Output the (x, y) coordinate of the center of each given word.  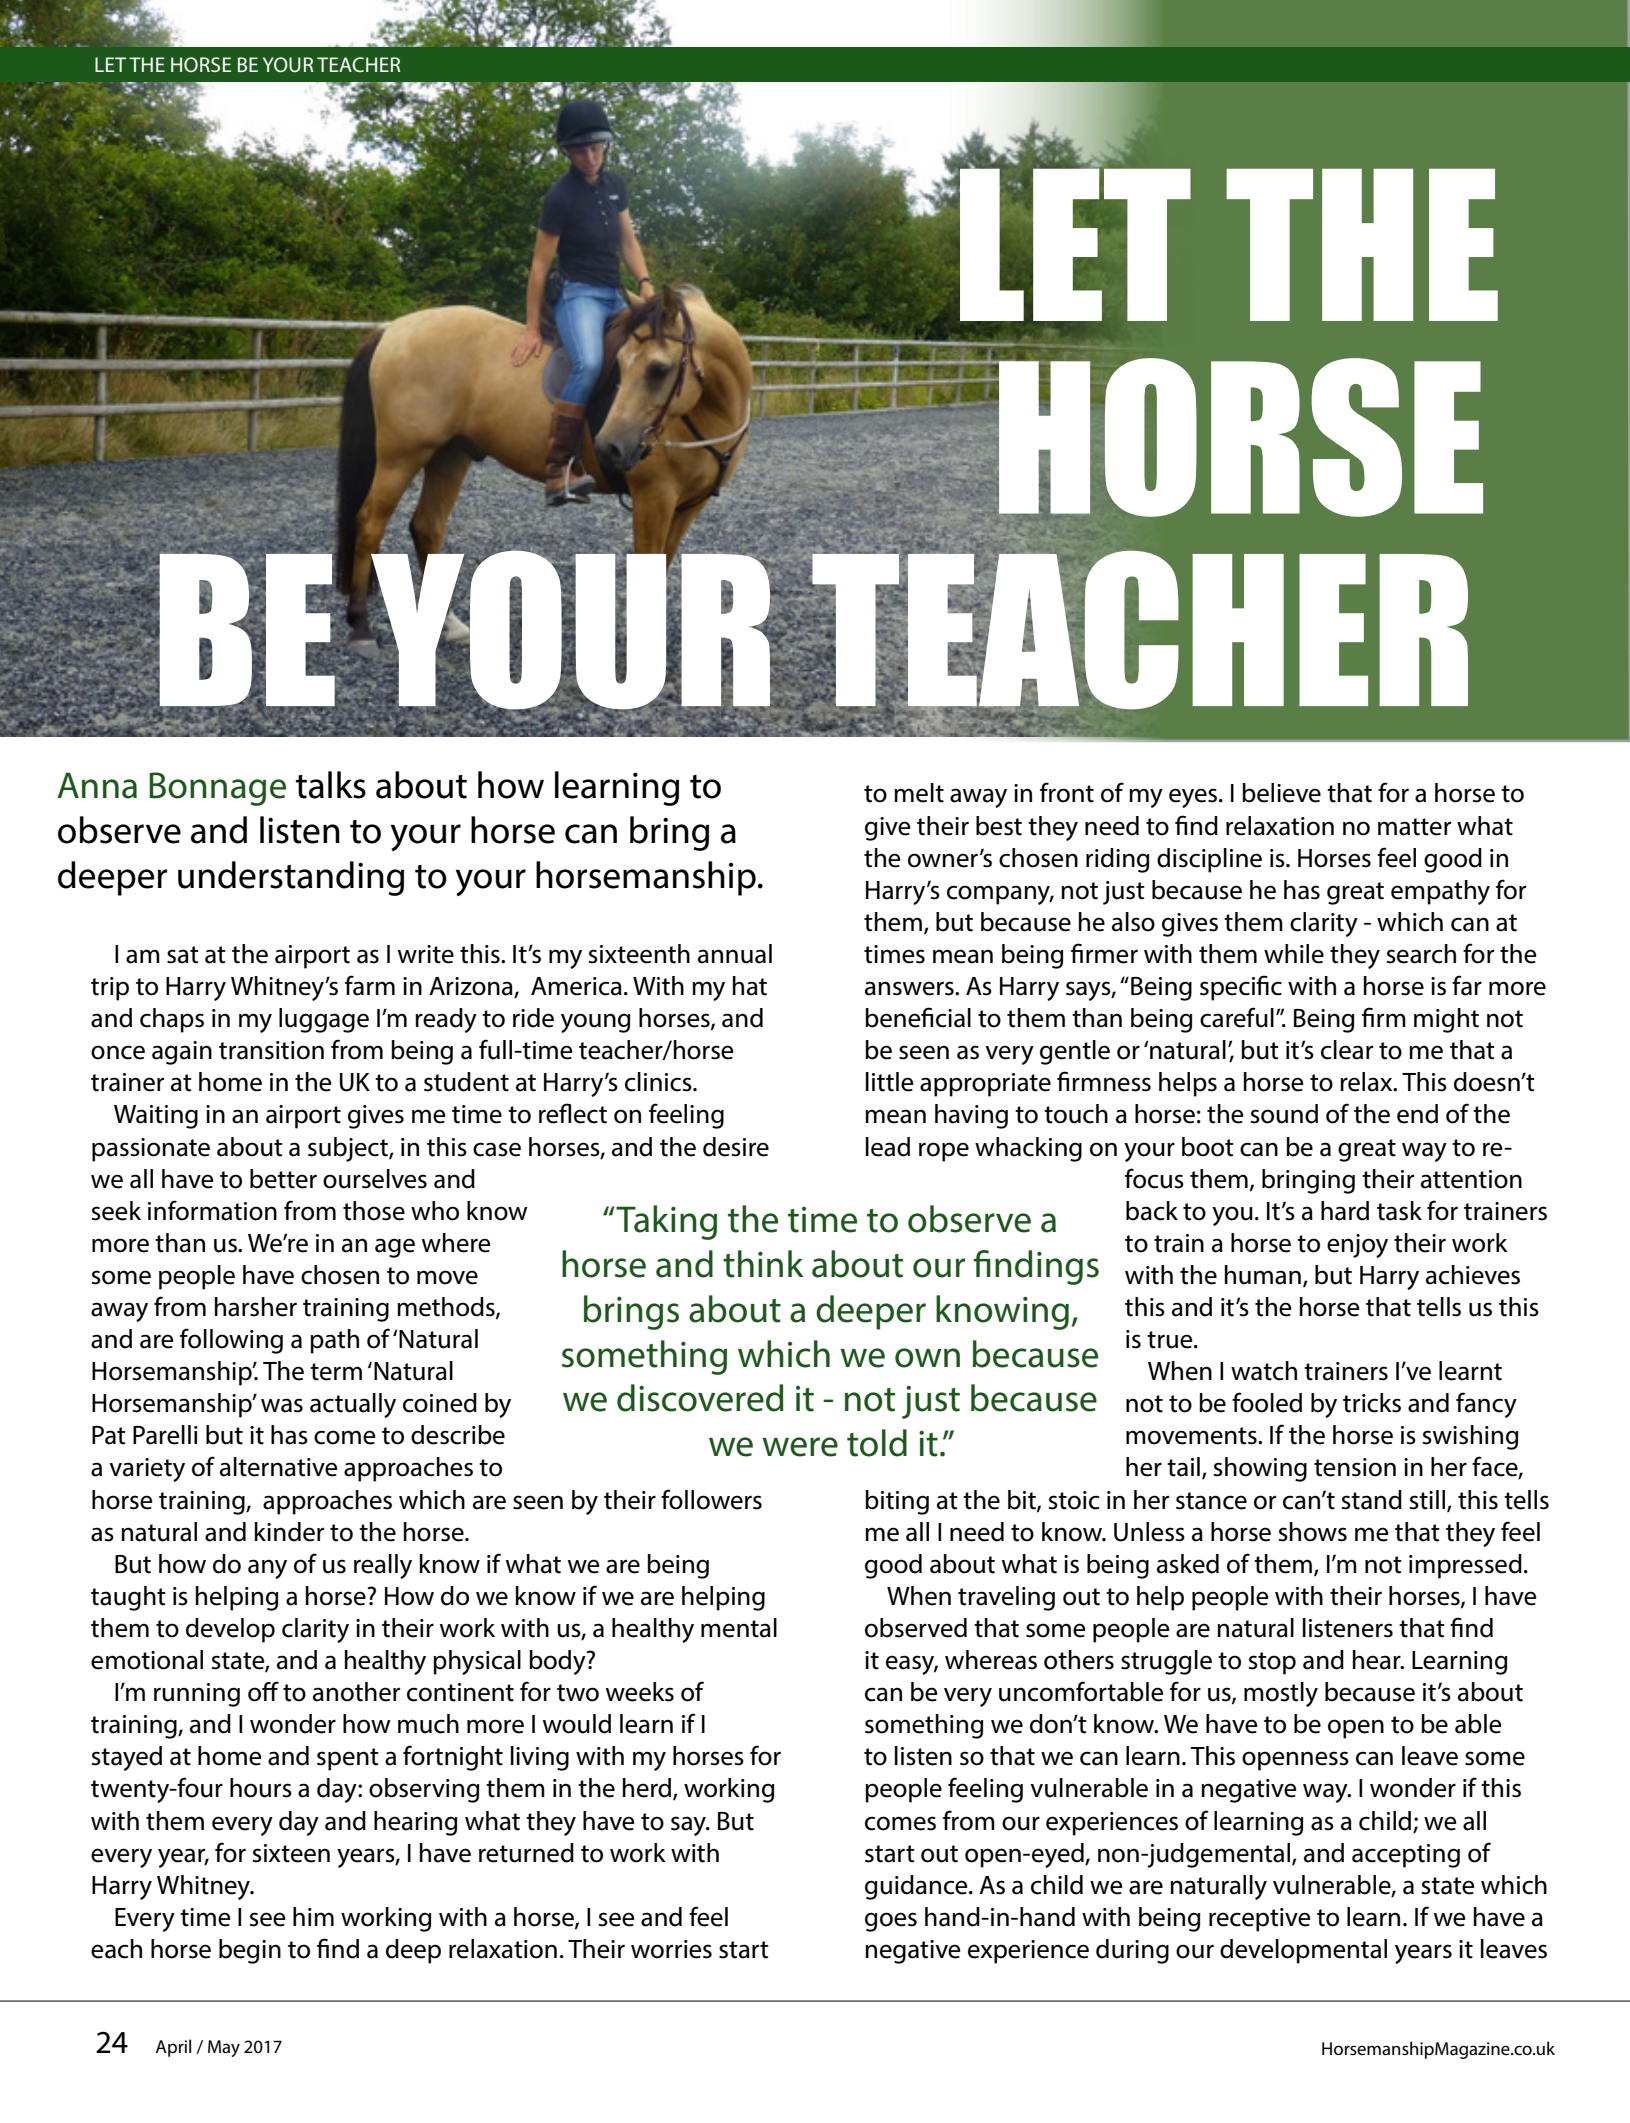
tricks (1372, 1403)
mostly (1281, 1694)
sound (1284, 1114)
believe (1281, 793)
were (800, 1447)
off (263, 1691)
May (224, 2048)
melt (919, 793)
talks (331, 785)
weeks (640, 1692)
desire (736, 1147)
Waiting (156, 1117)
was (282, 1405)
